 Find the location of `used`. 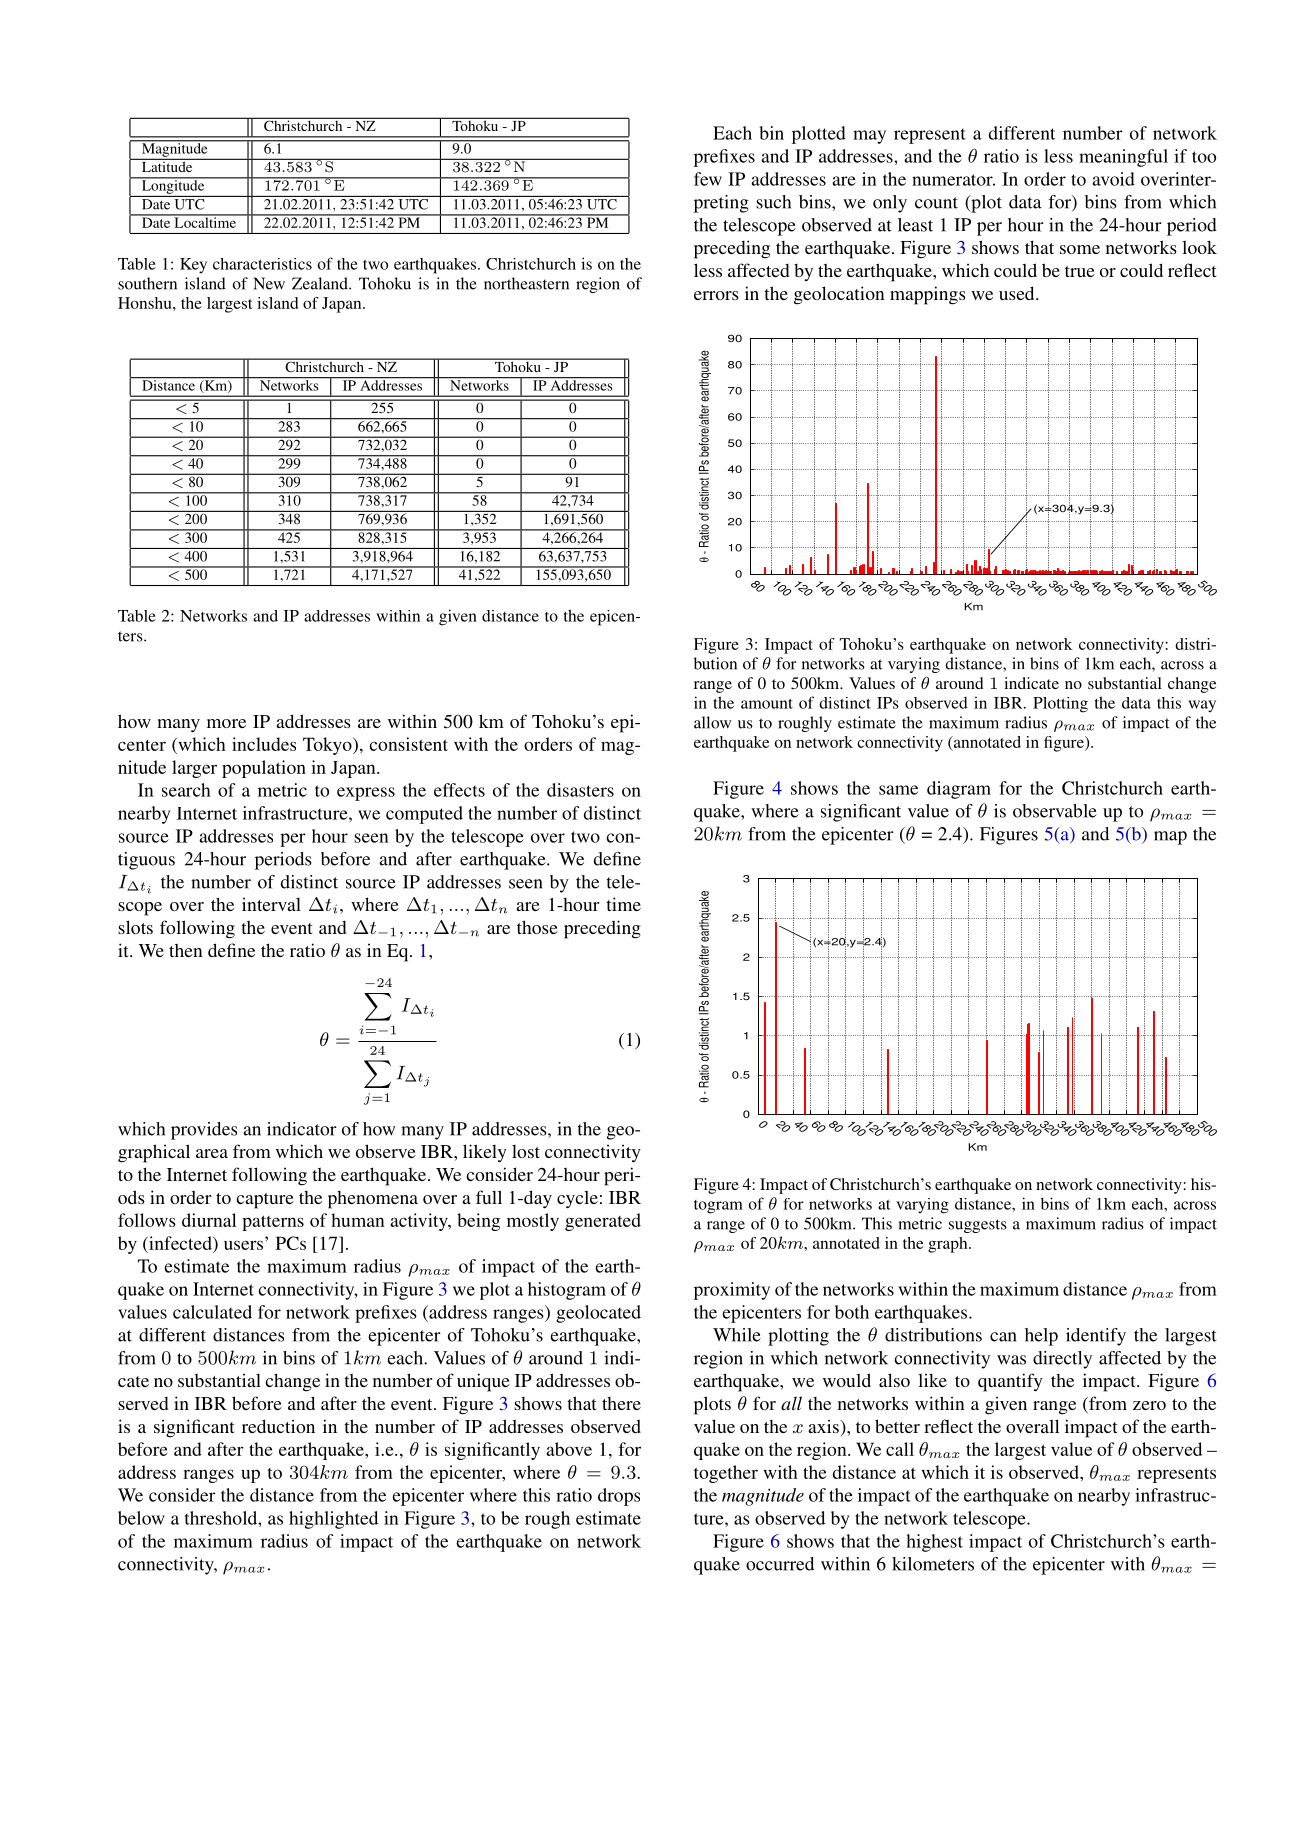

used is located at coordinates (1018, 293).
